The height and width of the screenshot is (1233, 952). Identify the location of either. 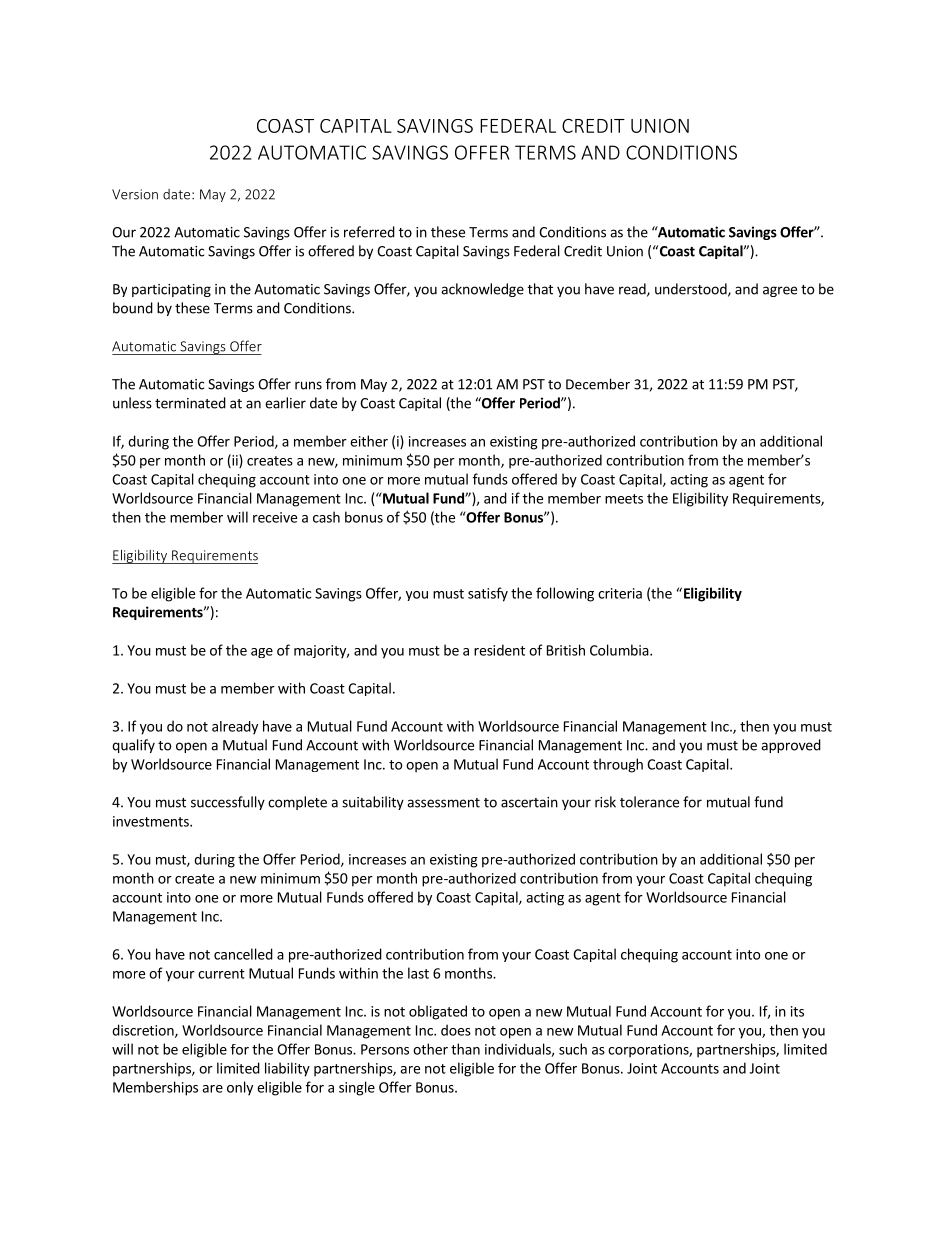
(369, 441).
